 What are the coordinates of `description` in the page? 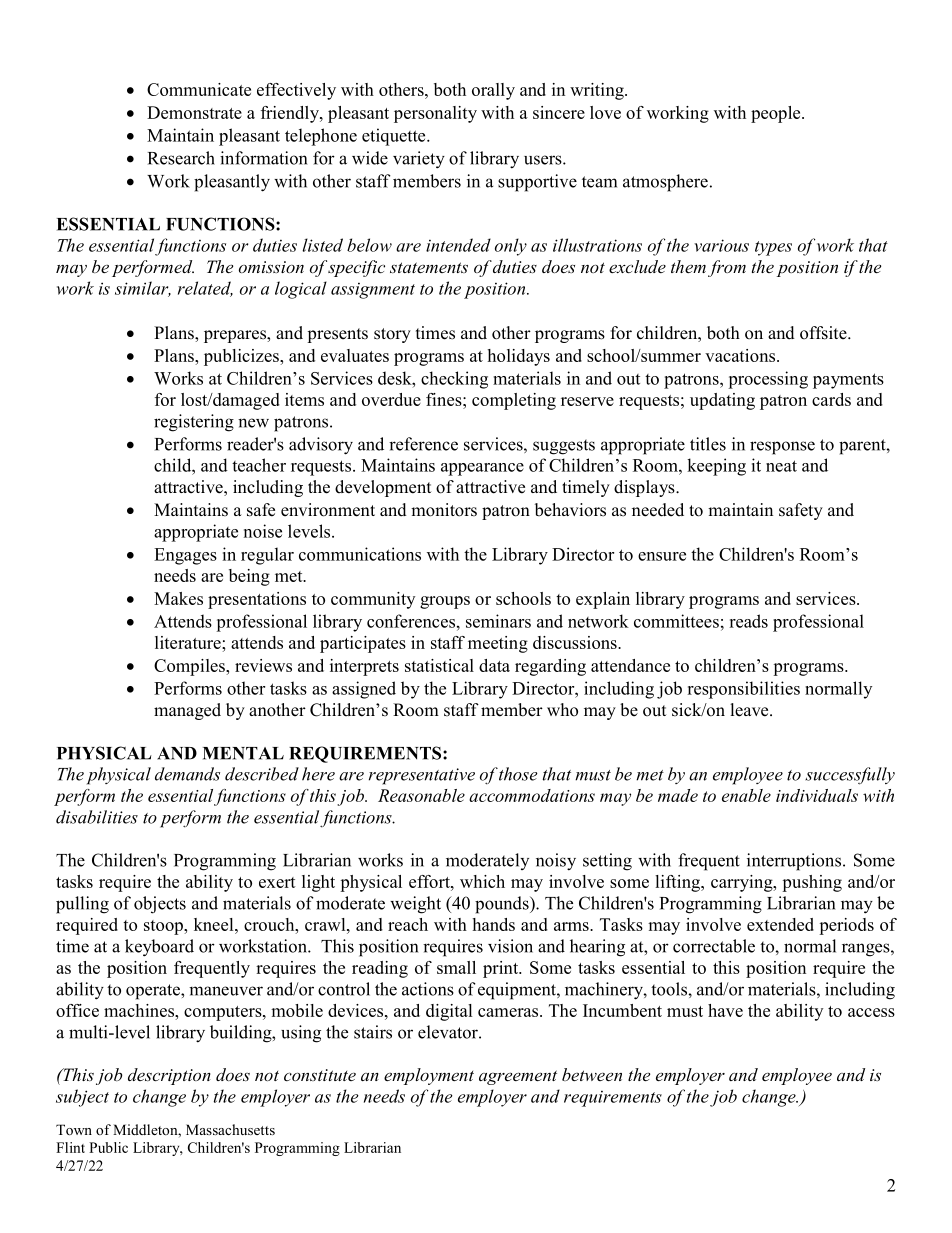 It's located at (169, 1076).
